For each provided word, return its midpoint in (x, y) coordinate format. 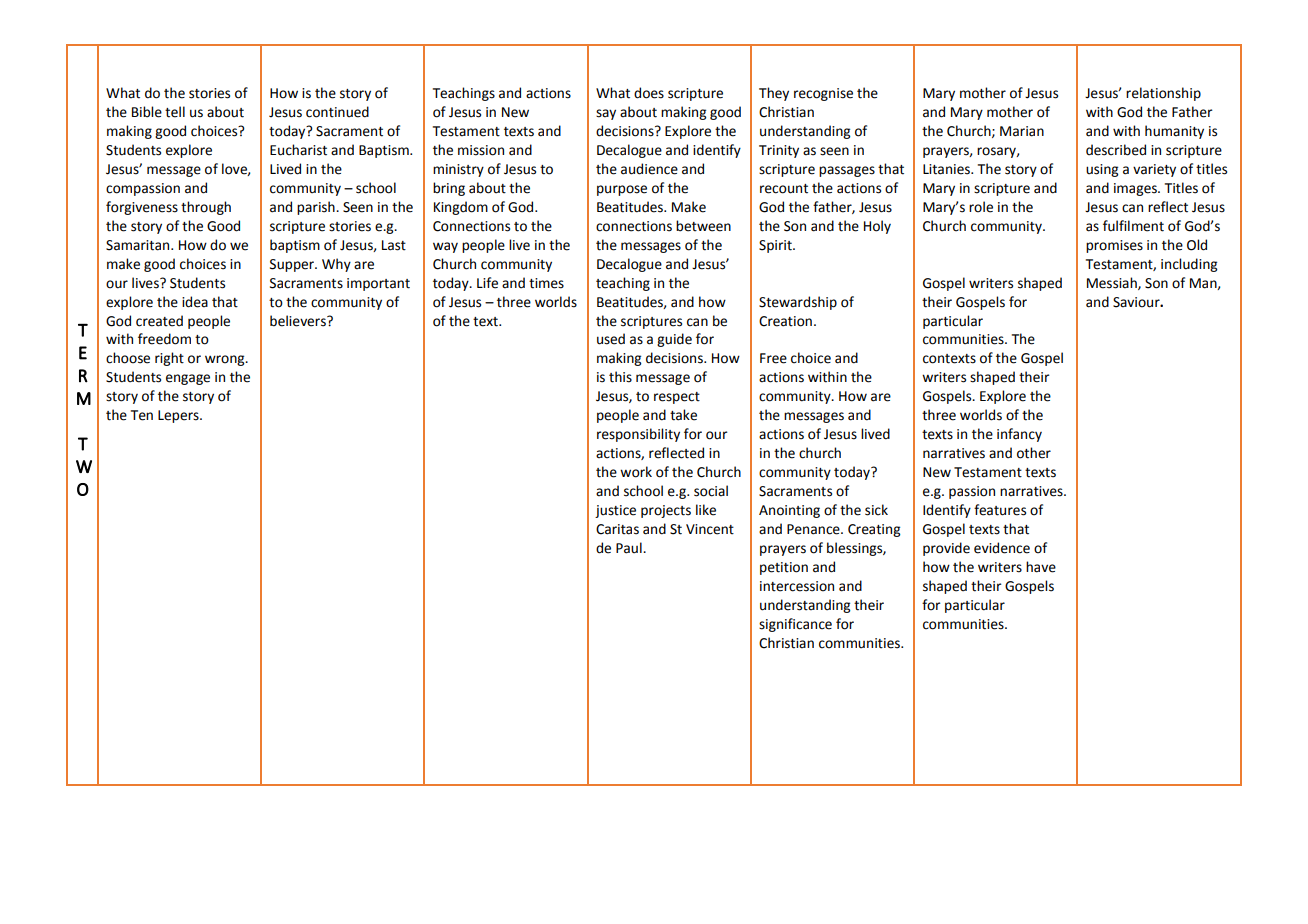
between (703, 226)
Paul (630, 548)
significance (795, 625)
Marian (1022, 131)
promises (1114, 246)
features (1000, 510)
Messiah (1113, 283)
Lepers (179, 416)
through (206, 208)
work (636, 472)
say (606, 114)
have (1041, 567)
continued (337, 112)
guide (674, 340)
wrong (226, 360)
